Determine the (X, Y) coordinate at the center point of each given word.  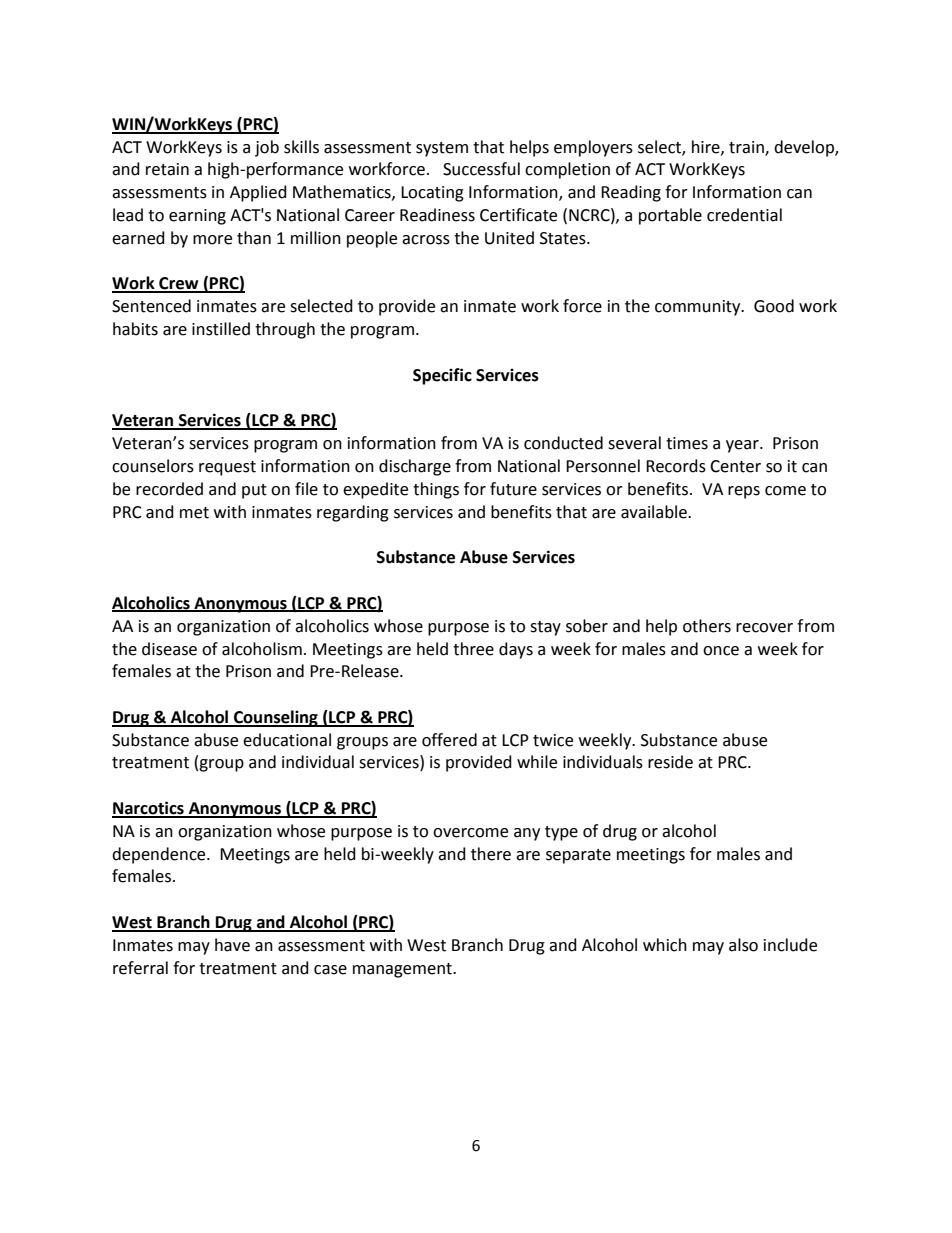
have (232, 945)
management (403, 970)
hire (707, 147)
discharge (415, 467)
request (227, 468)
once (721, 651)
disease (169, 649)
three (473, 649)
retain (167, 169)
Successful (481, 169)
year (743, 446)
